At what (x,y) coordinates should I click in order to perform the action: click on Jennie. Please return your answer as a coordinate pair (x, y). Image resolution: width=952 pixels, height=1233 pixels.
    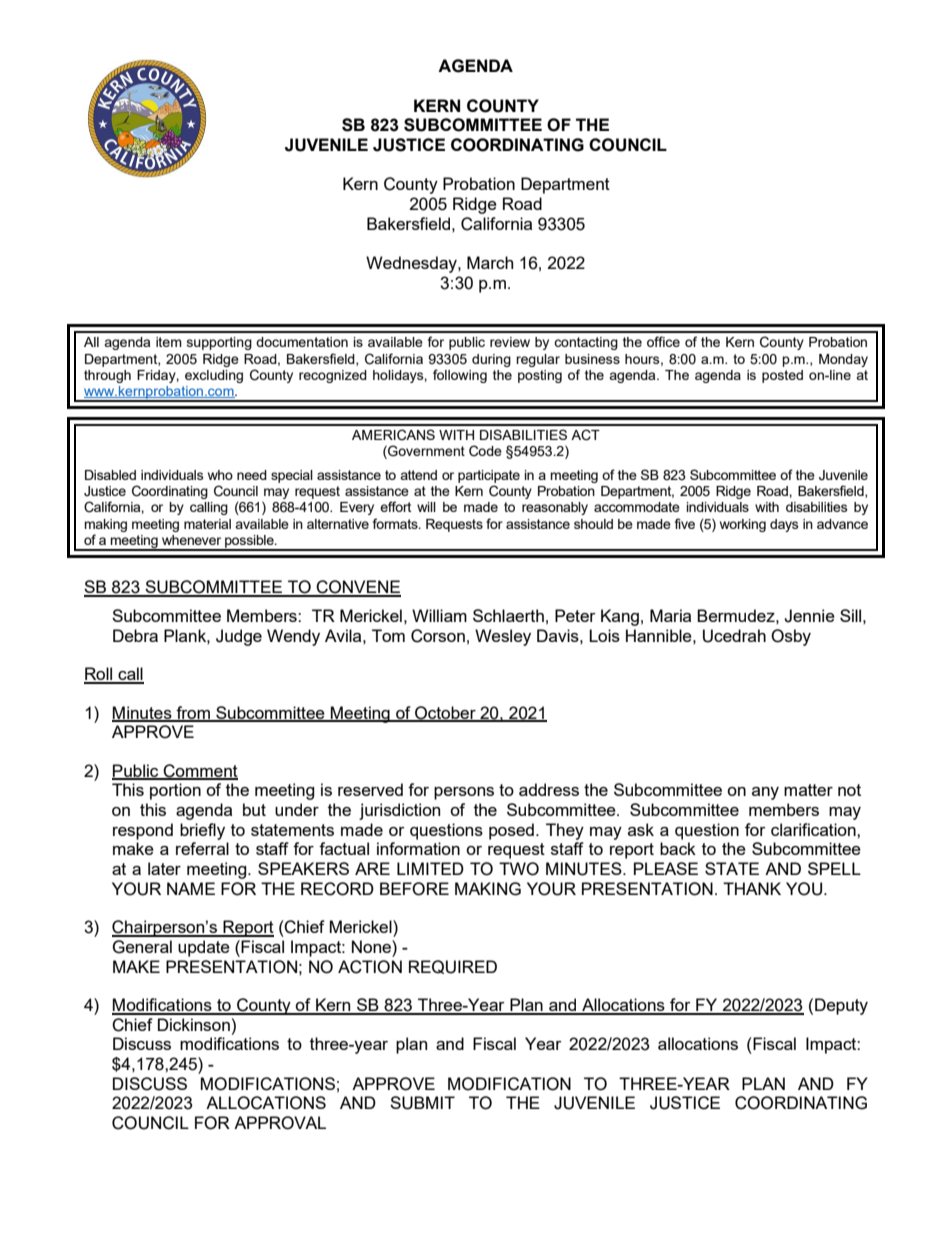
    Looking at the image, I should click on (809, 616).
